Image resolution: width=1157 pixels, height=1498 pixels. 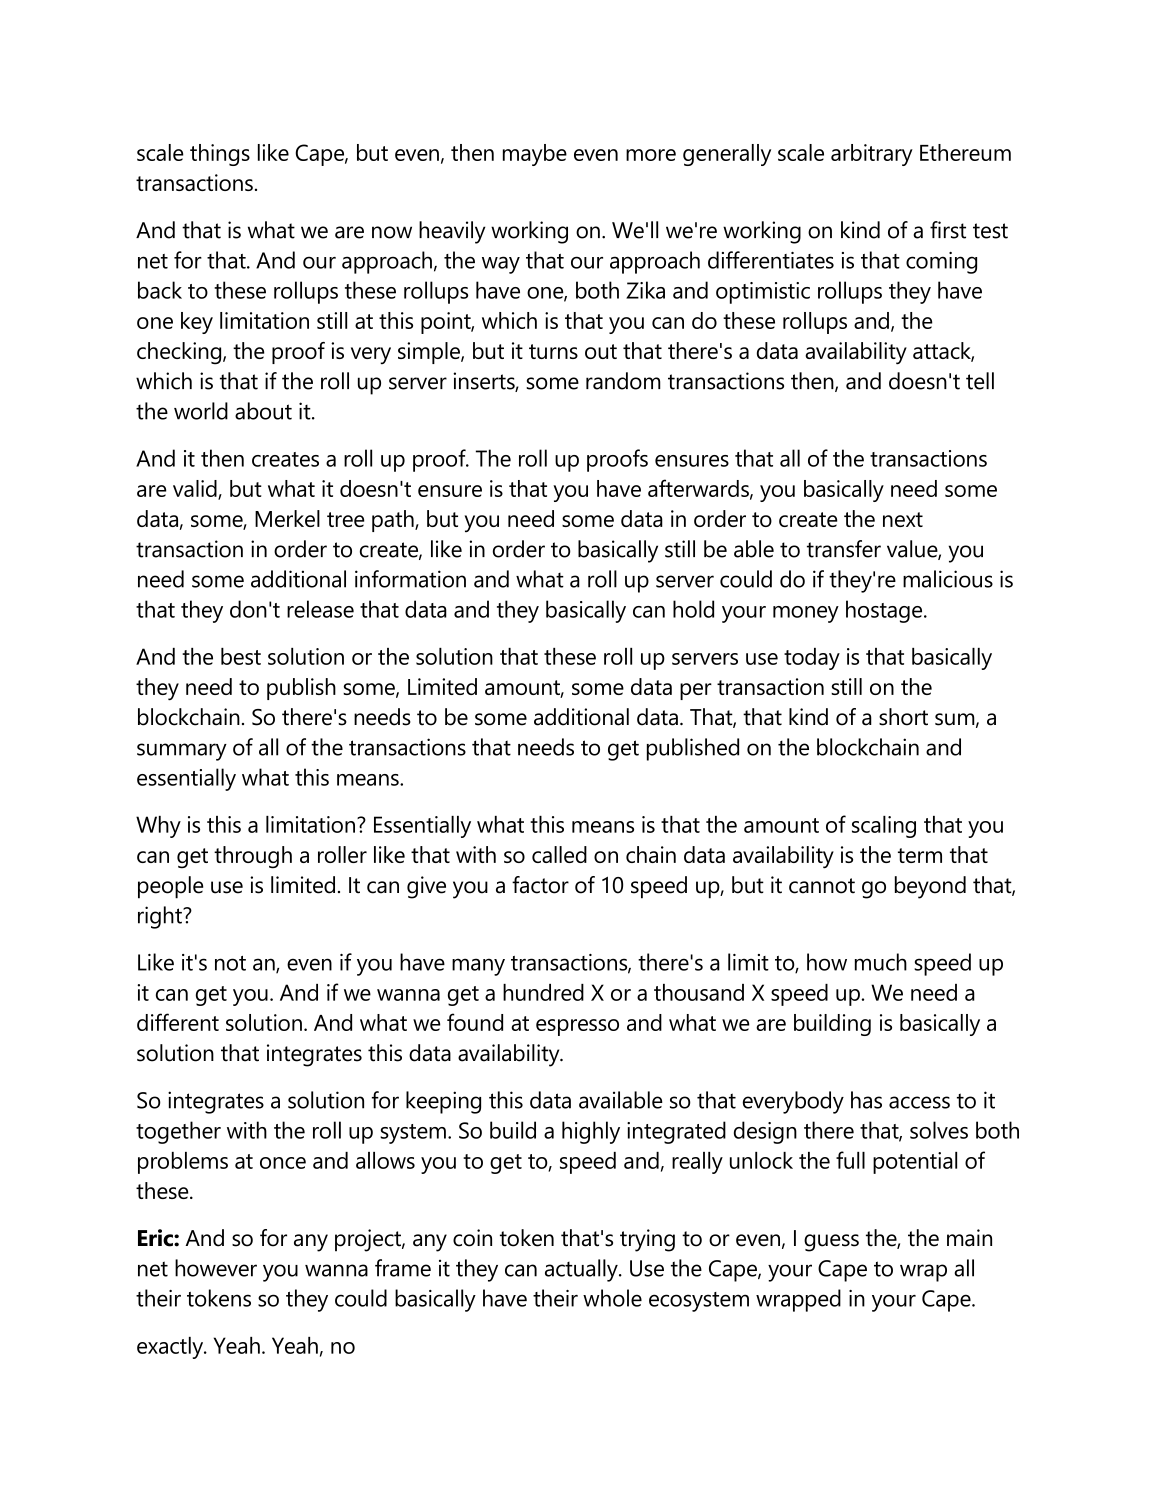 I want to click on hundred, so click(x=543, y=992).
